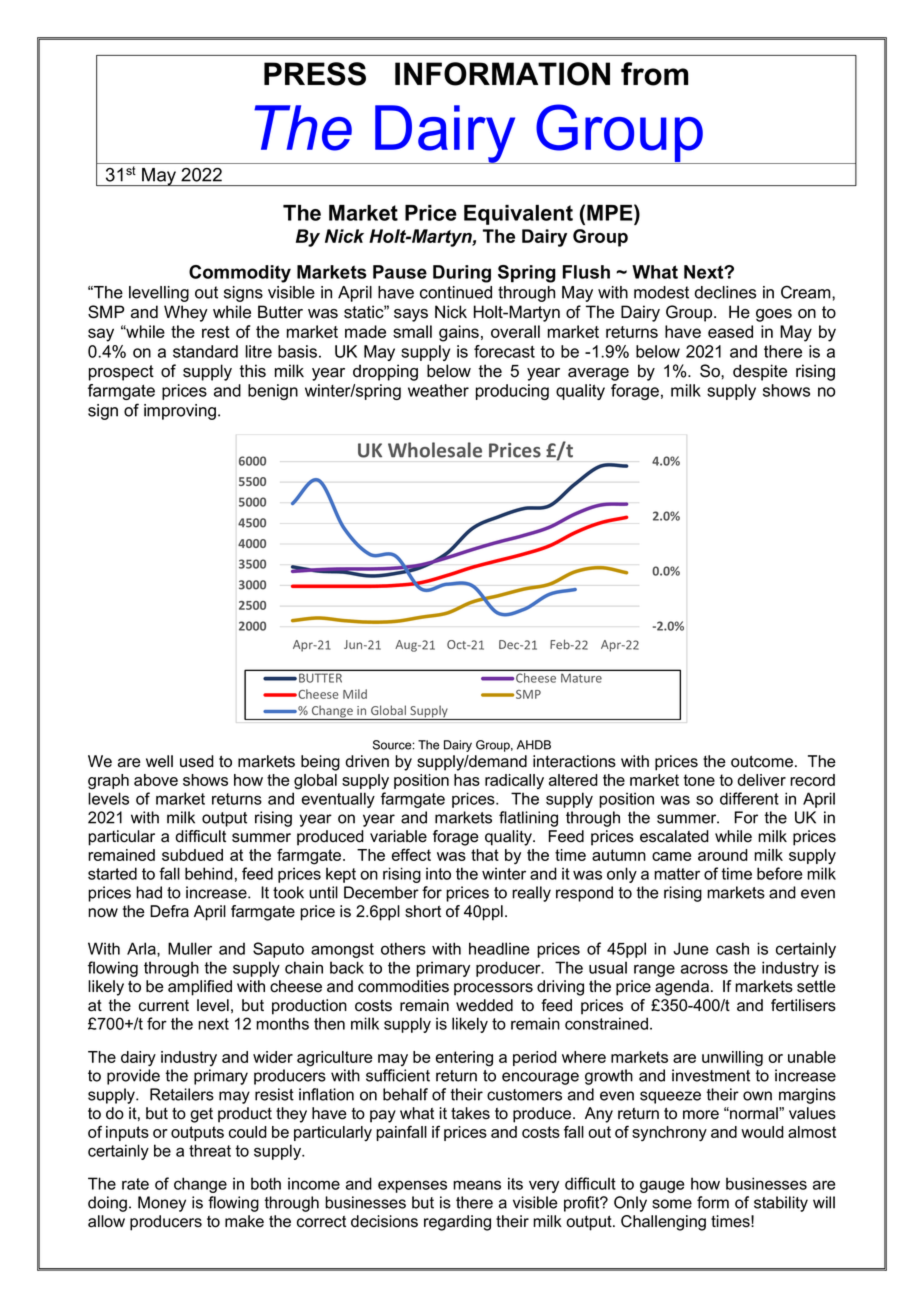 Image resolution: width=924 pixels, height=1308 pixels. What do you see at coordinates (760, 372) in the screenshot?
I see `despite` at bounding box center [760, 372].
